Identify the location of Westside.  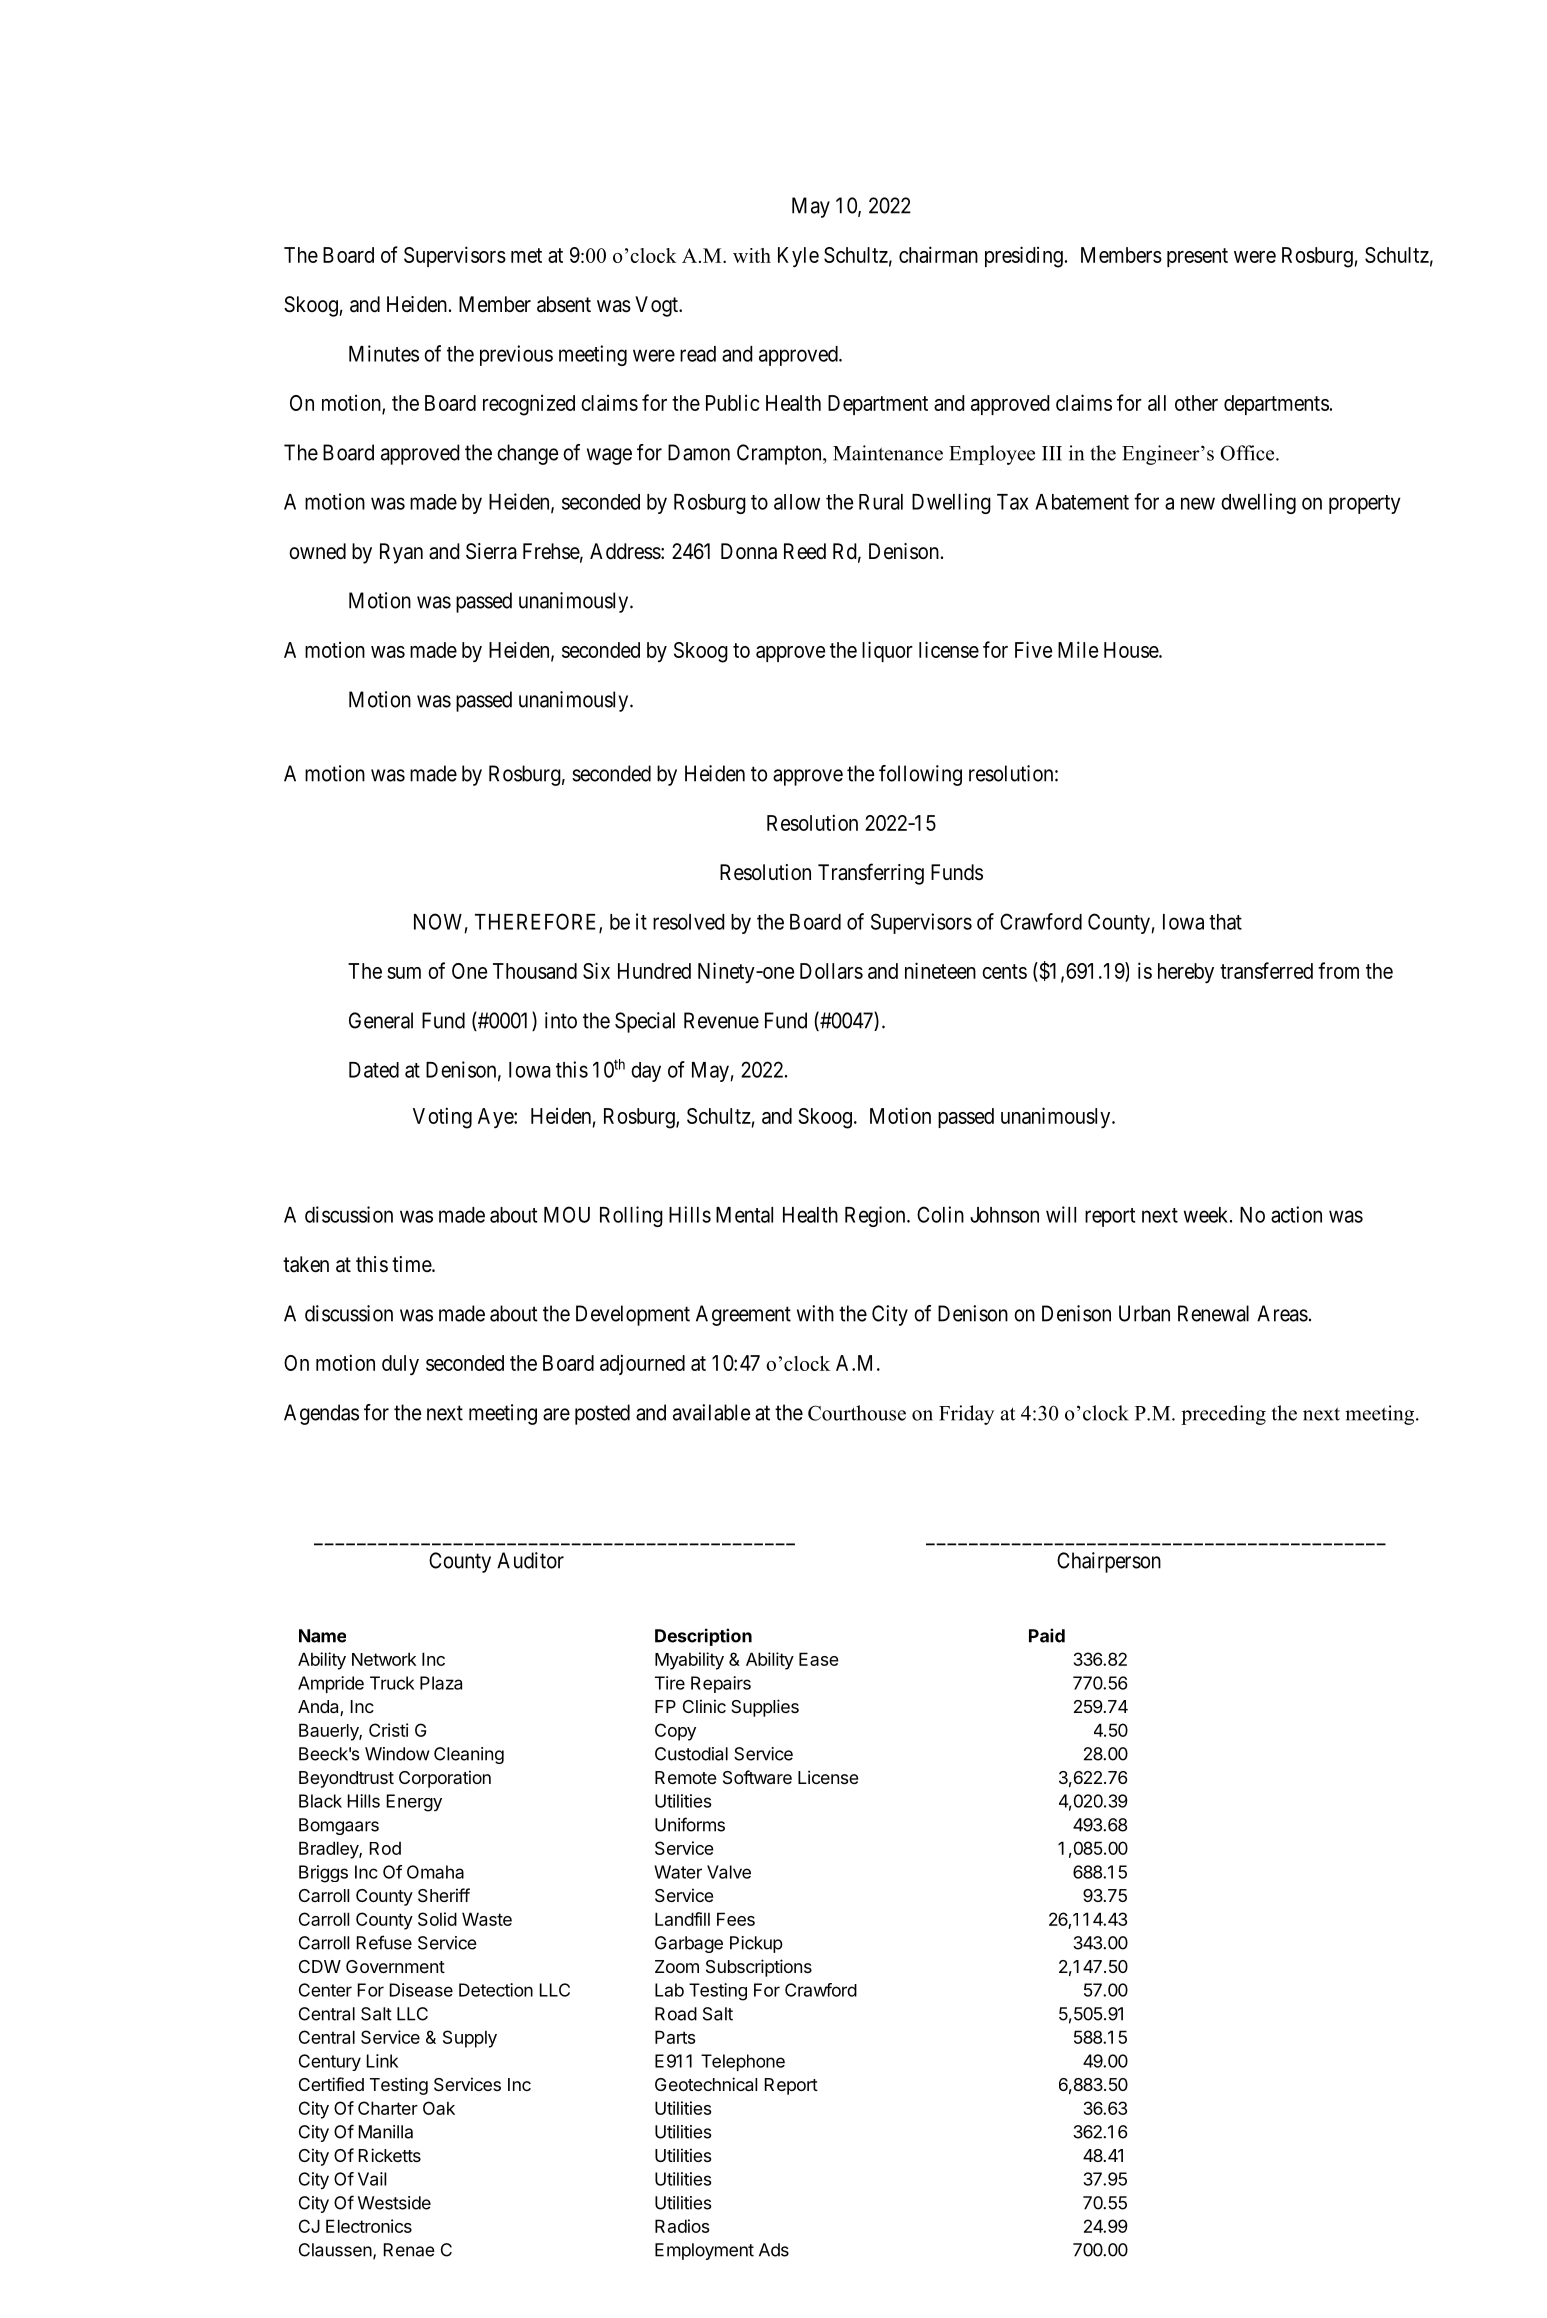
(394, 2203).
